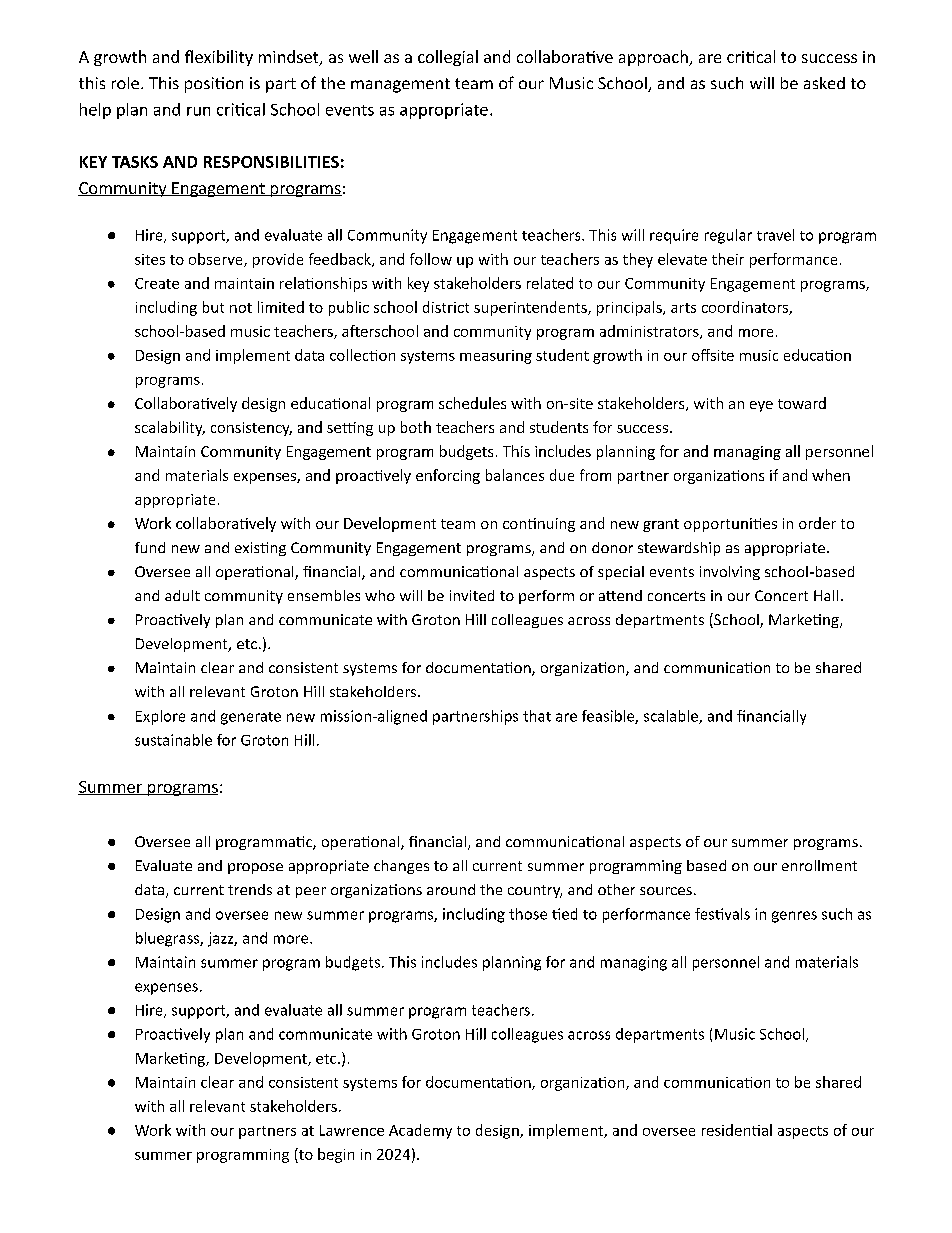 The image size is (952, 1233). Describe the element at coordinates (198, 111) in the document. I see `run` at that location.
